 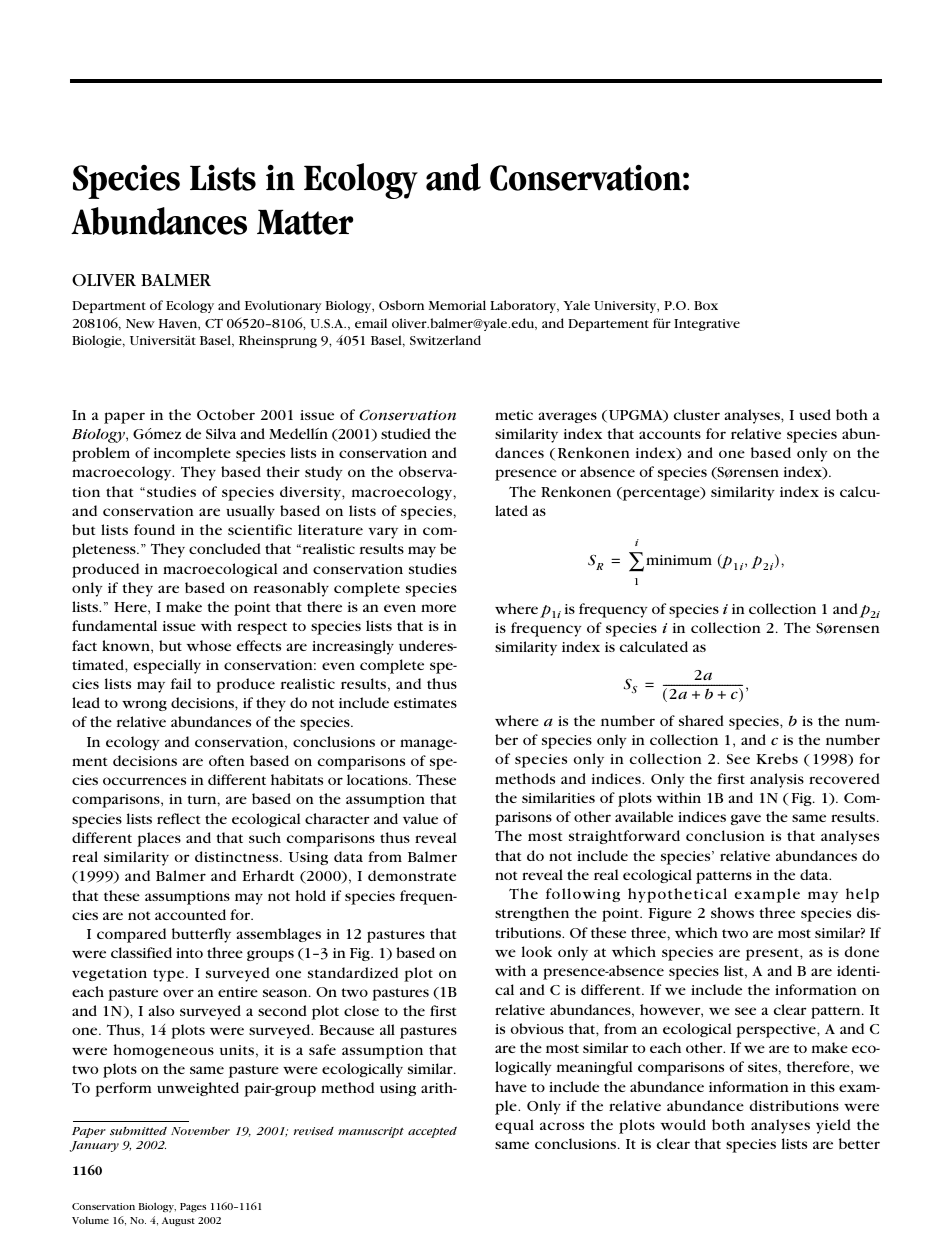 I want to click on demonstrate, so click(x=412, y=875).
